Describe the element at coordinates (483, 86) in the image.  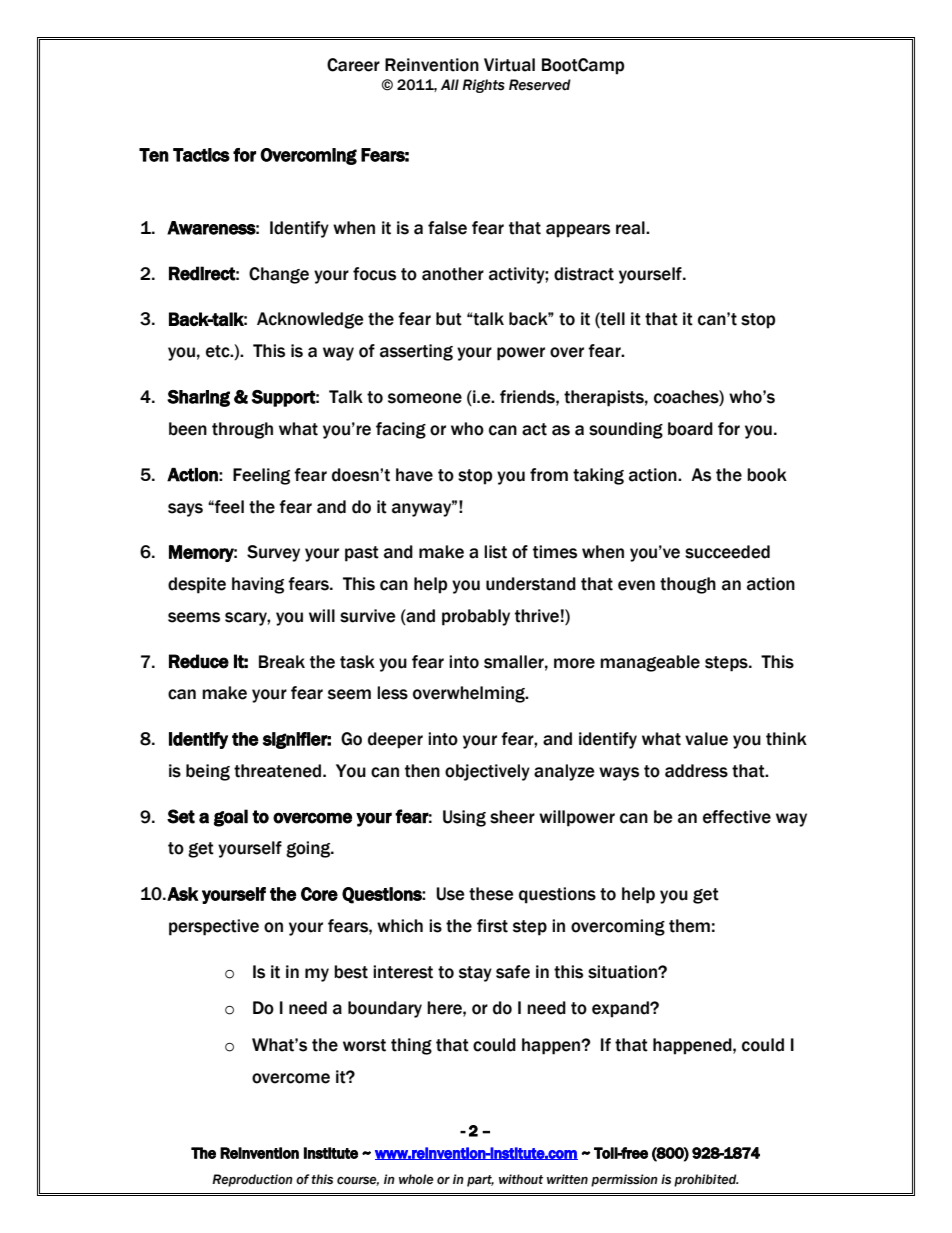
I see `Rights` at that location.
